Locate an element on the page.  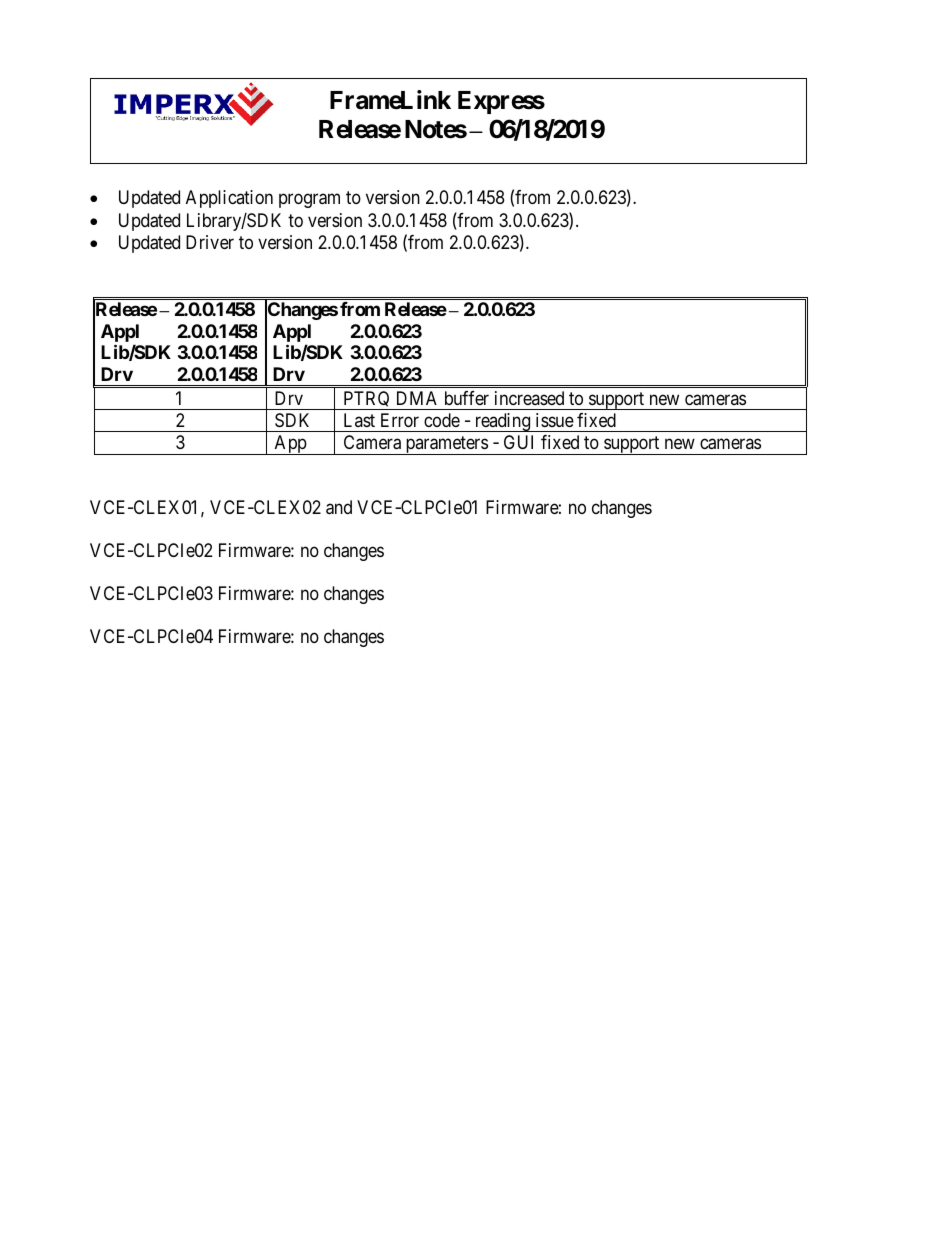
Error is located at coordinates (400, 420).
